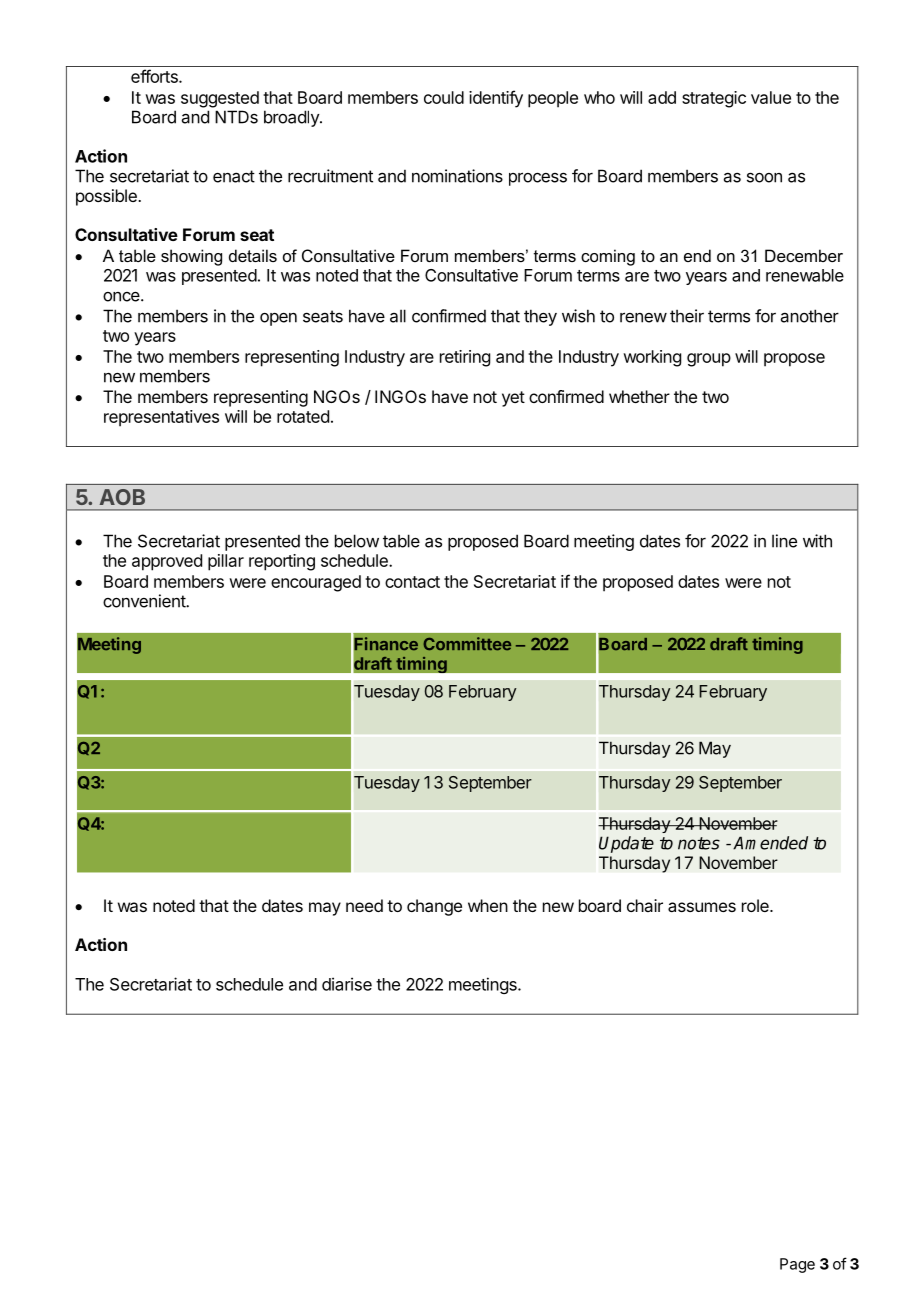 The width and height of the page is (924, 1308). What do you see at coordinates (412, 582) in the page?
I see `contact` at bounding box center [412, 582].
